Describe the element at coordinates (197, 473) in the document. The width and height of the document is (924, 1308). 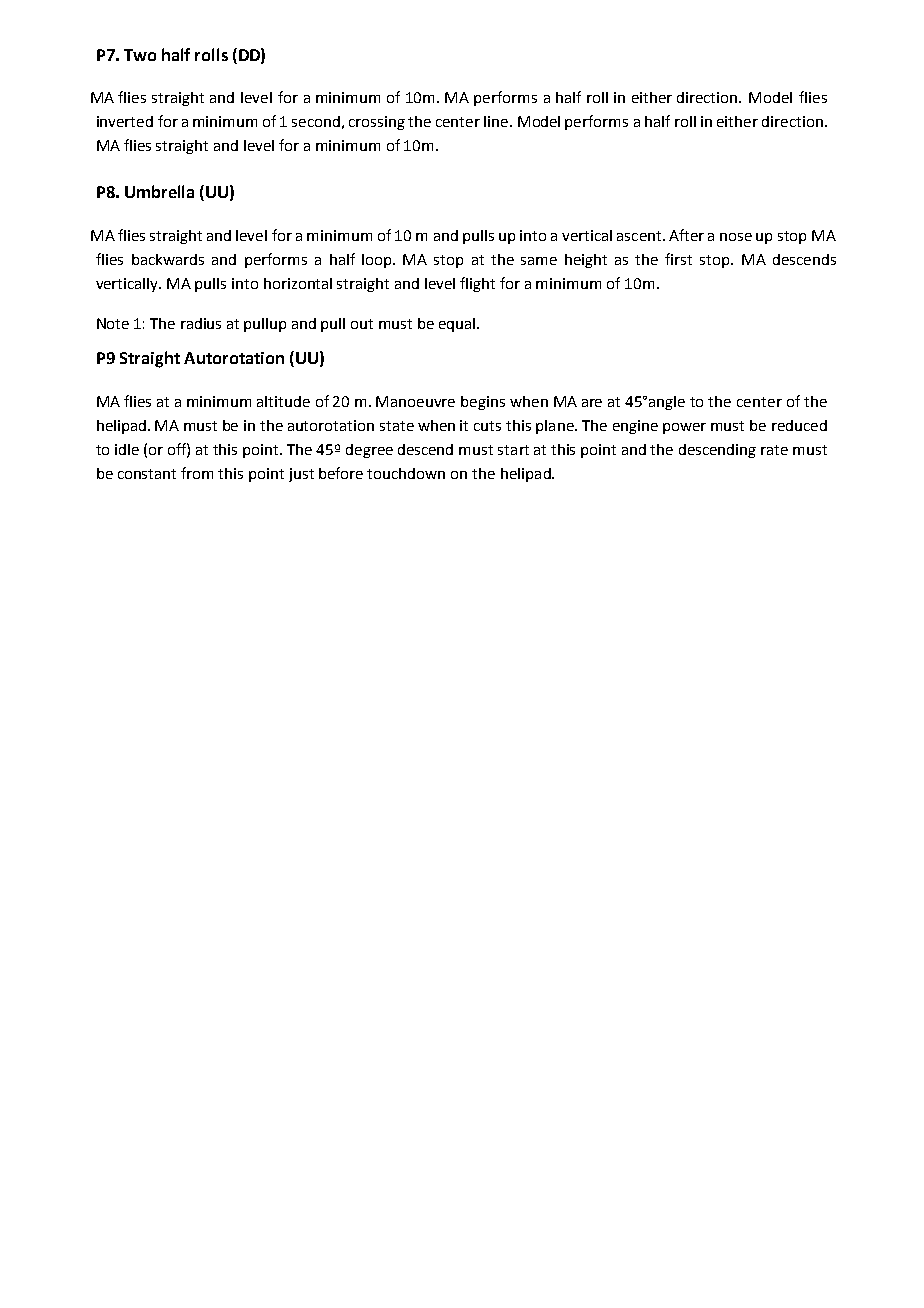
I see `from` at that location.
